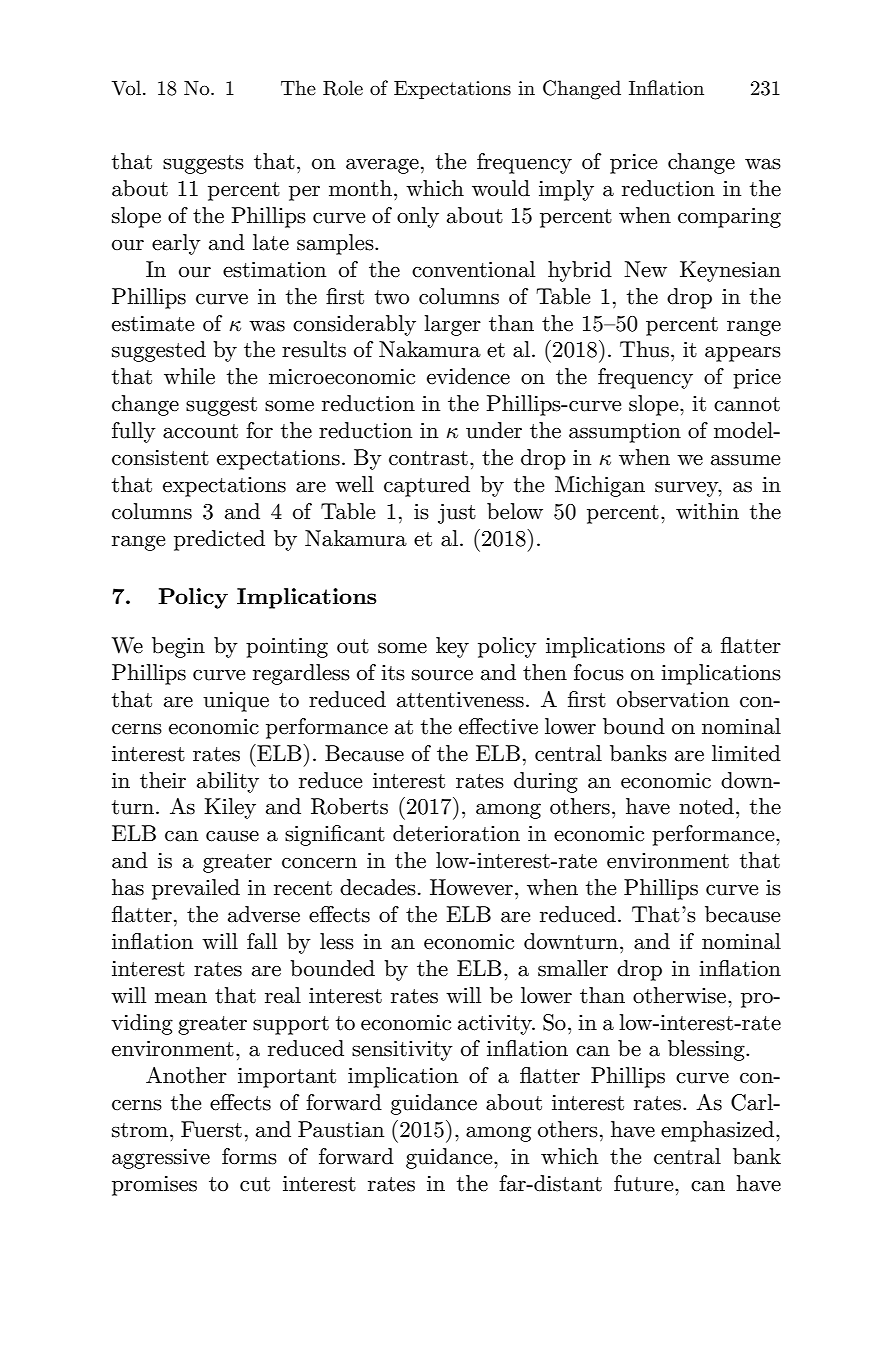 The width and height of the screenshot is (896, 1345). I want to click on Vol, so click(126, 88).
